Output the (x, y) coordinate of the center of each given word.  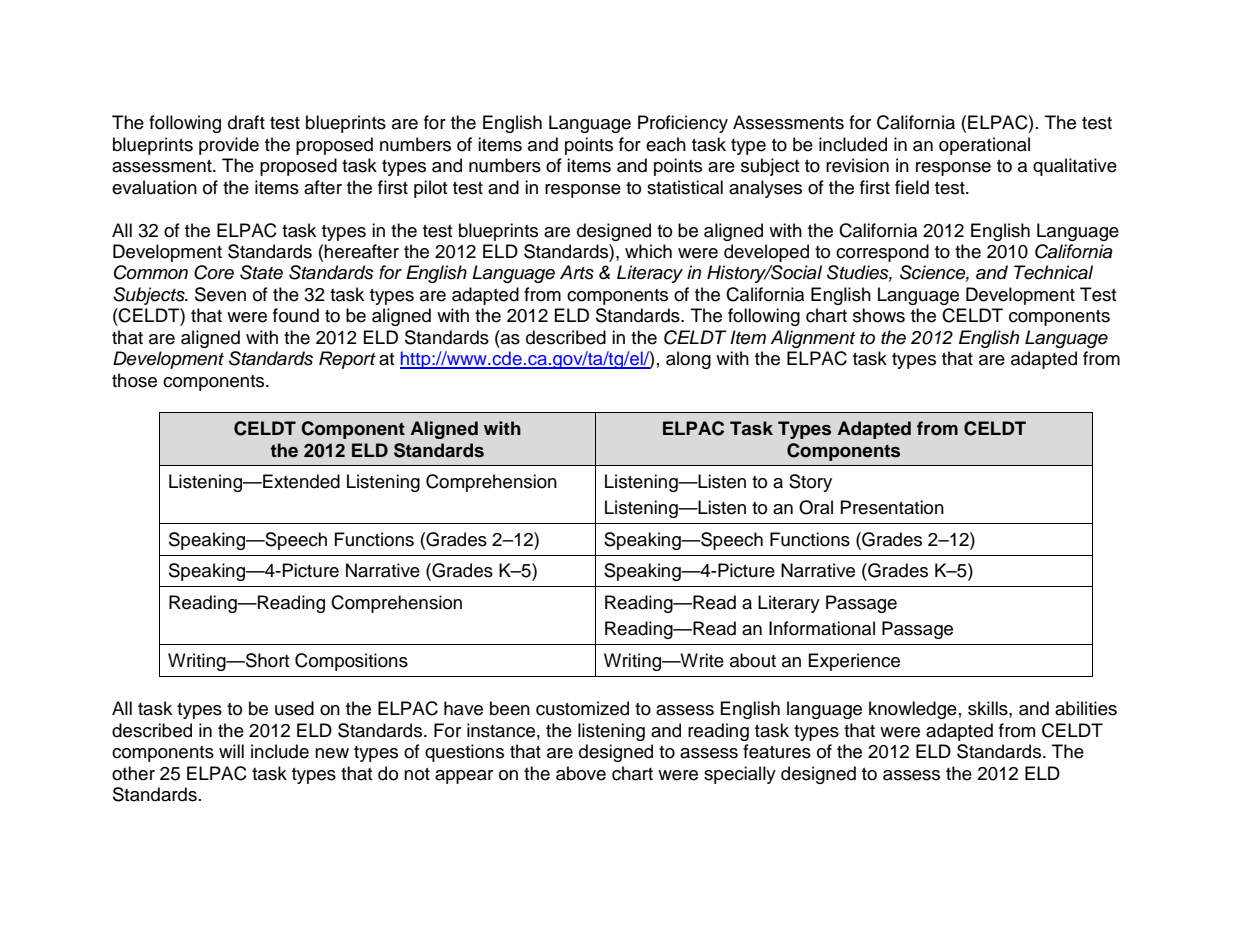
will (231, 751)
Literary (789, 604)
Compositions (351, 662)
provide (229, 146)
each (666, 144)
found (296, 315)
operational (984, 146)
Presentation (892, 507)
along (688, 360)
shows (879, 315)
